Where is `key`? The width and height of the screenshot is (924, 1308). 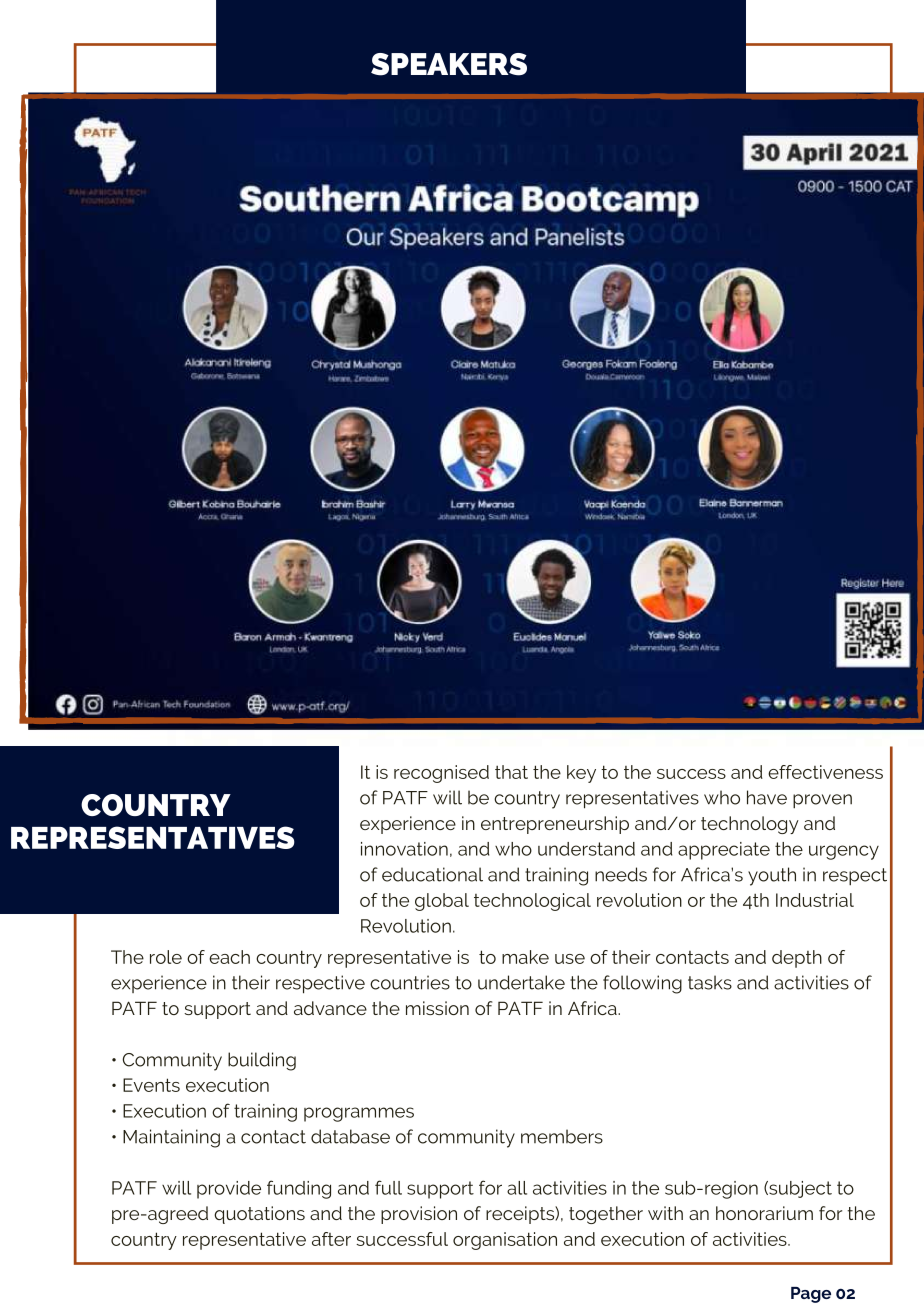 key is located at coordinates (581, 774).
